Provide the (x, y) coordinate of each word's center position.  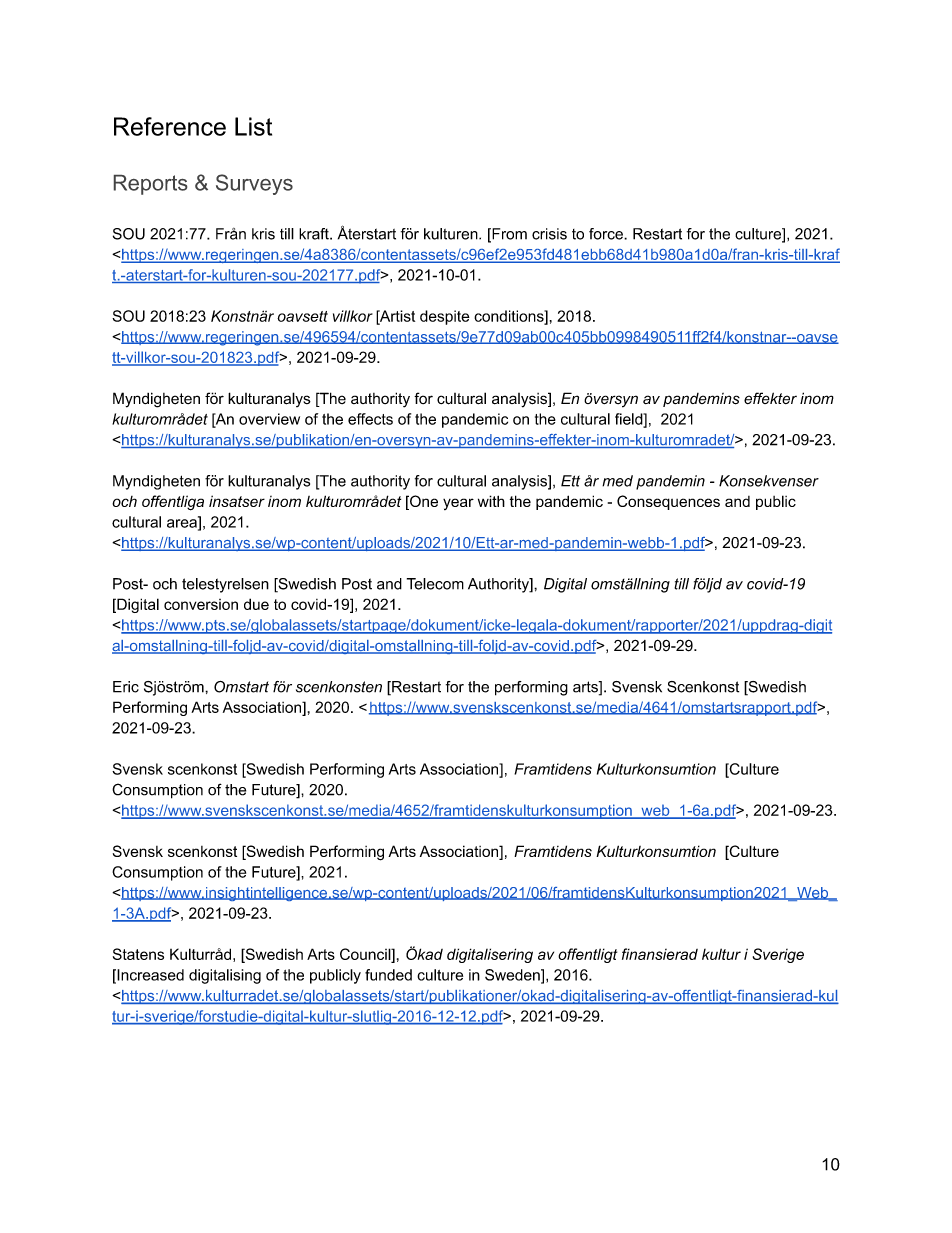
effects (370, 419)
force (607, 234)
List (253, 126)
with (491, 501)
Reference (170, 126)
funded (388, 975)
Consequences (668, 502)
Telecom (435, 584)
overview (269, 419)
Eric (126, 687)
